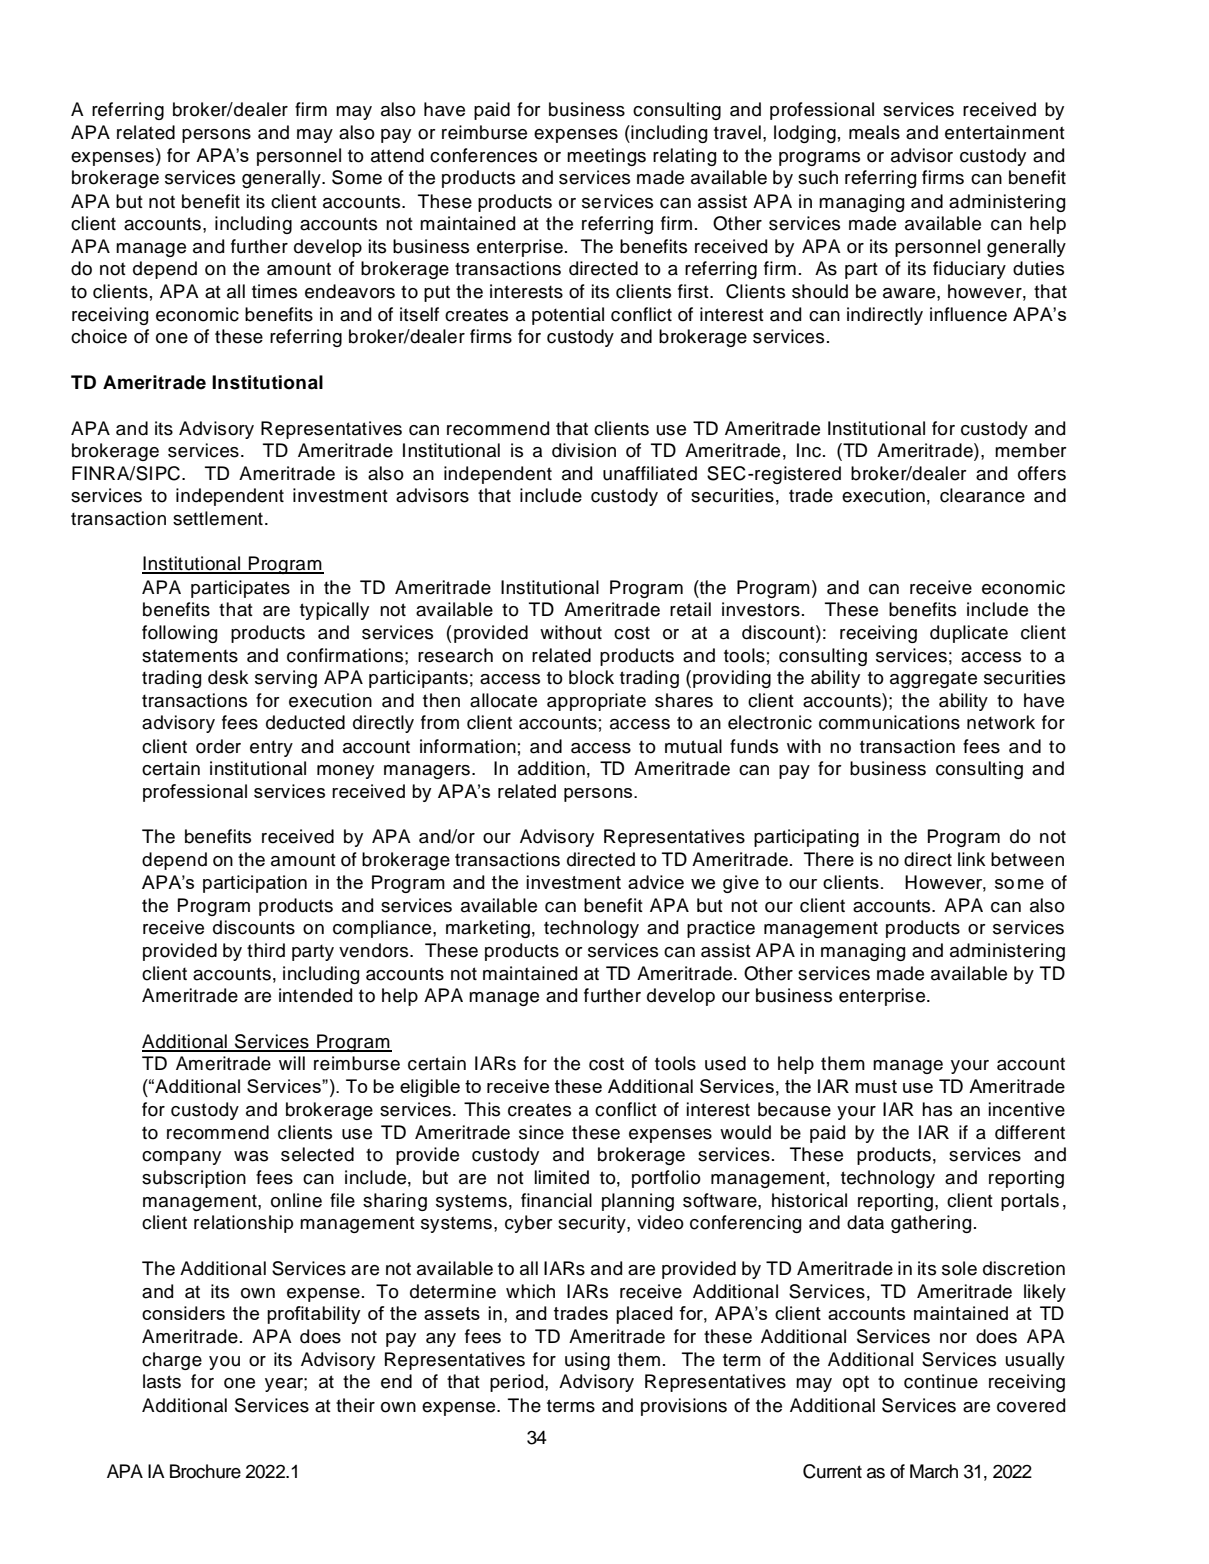  What do you see at coordinates (982, 495) in the screenshot?
I see `clearance` at bounding box center [982, 495].
